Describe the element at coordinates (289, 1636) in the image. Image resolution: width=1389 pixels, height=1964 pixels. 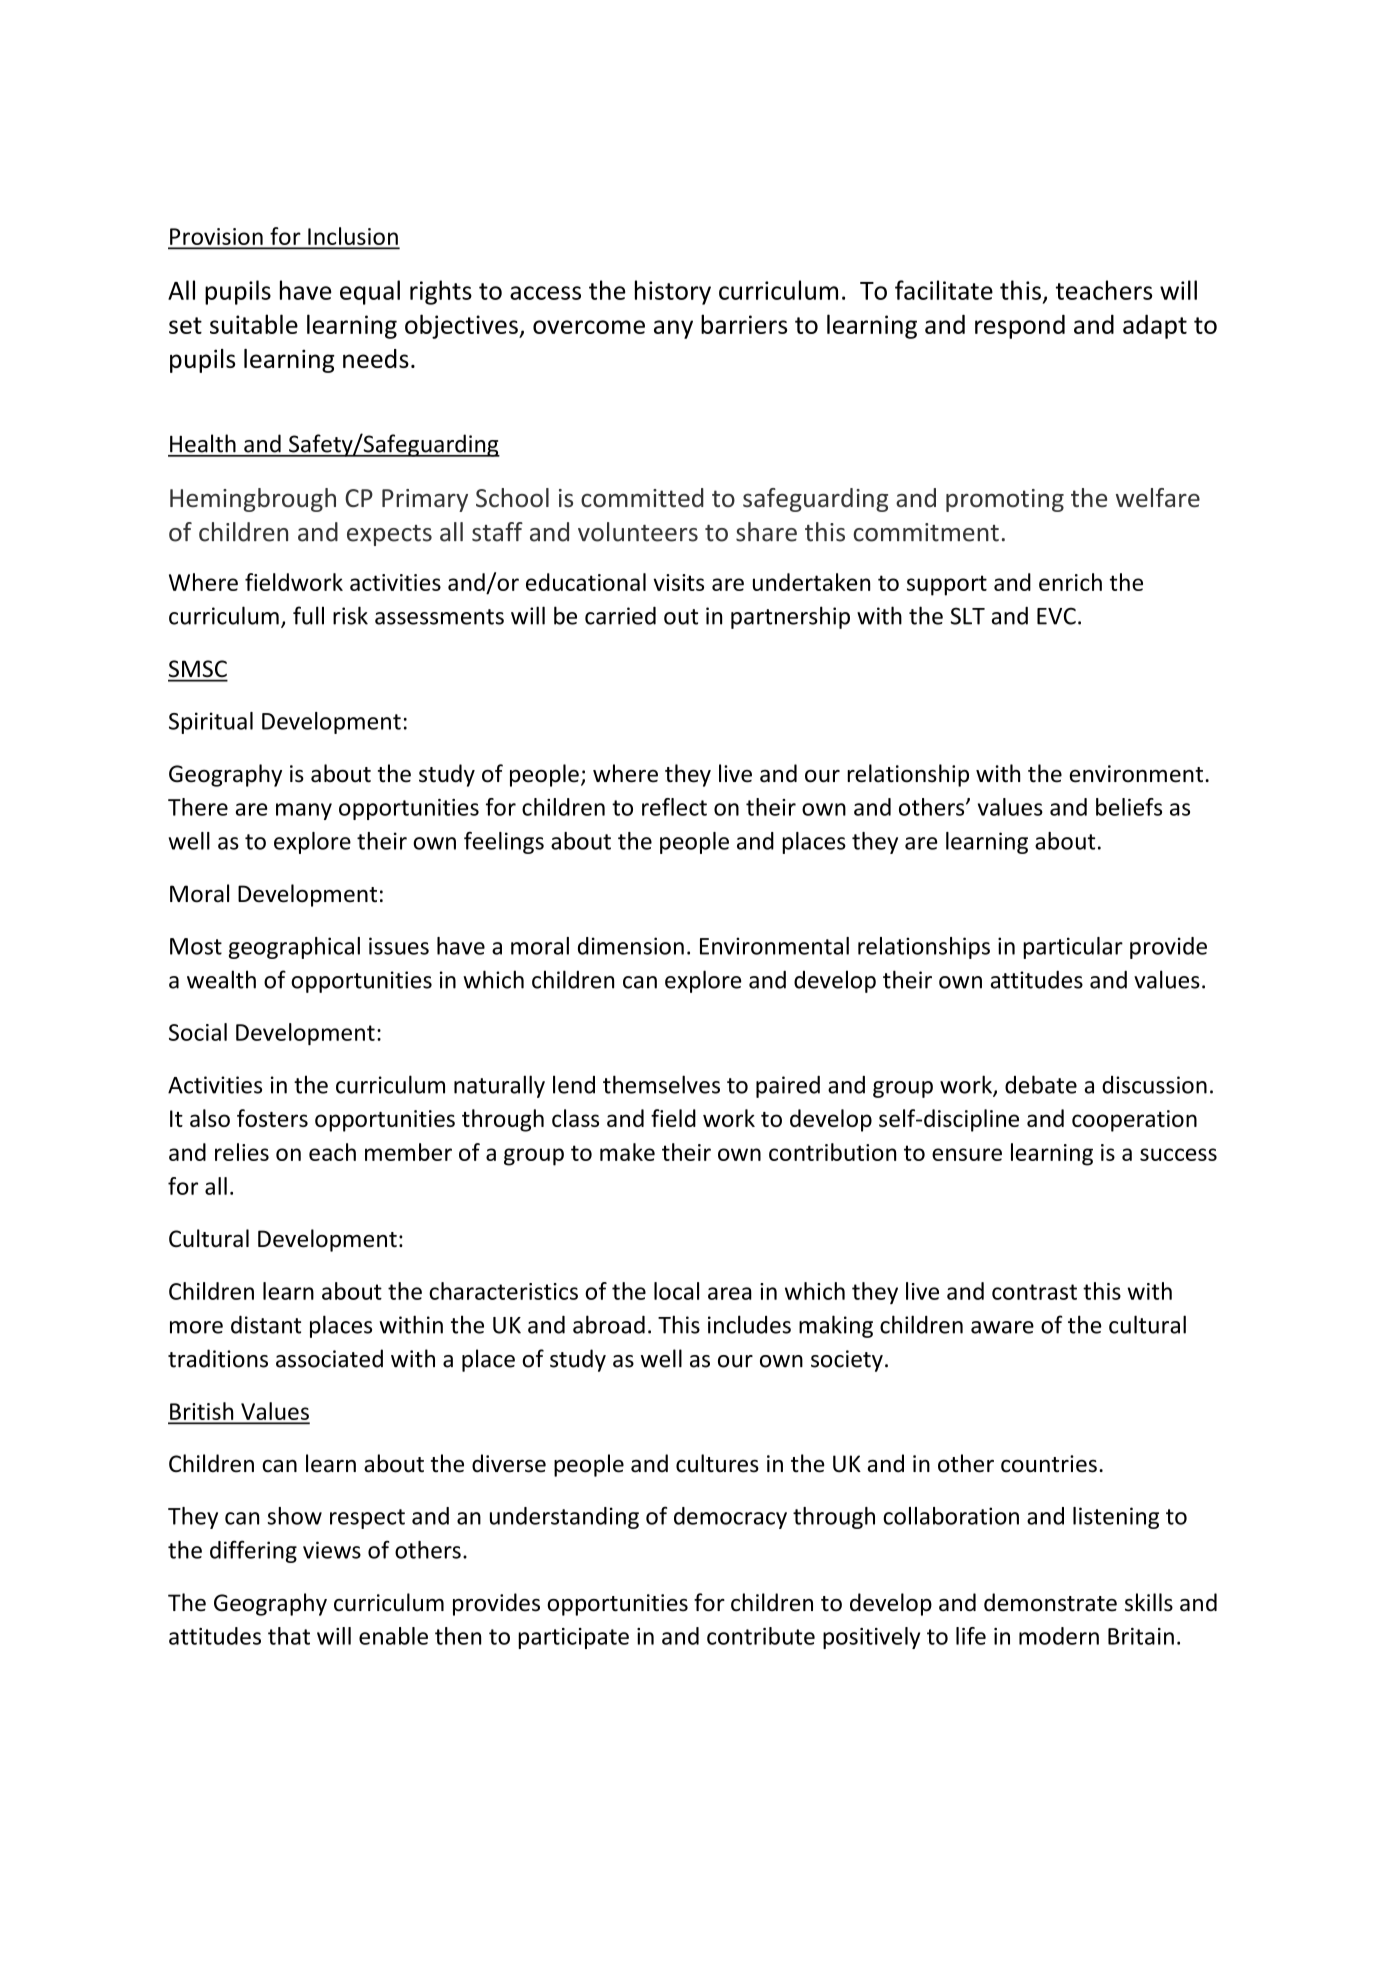
I see `that` at that location.
